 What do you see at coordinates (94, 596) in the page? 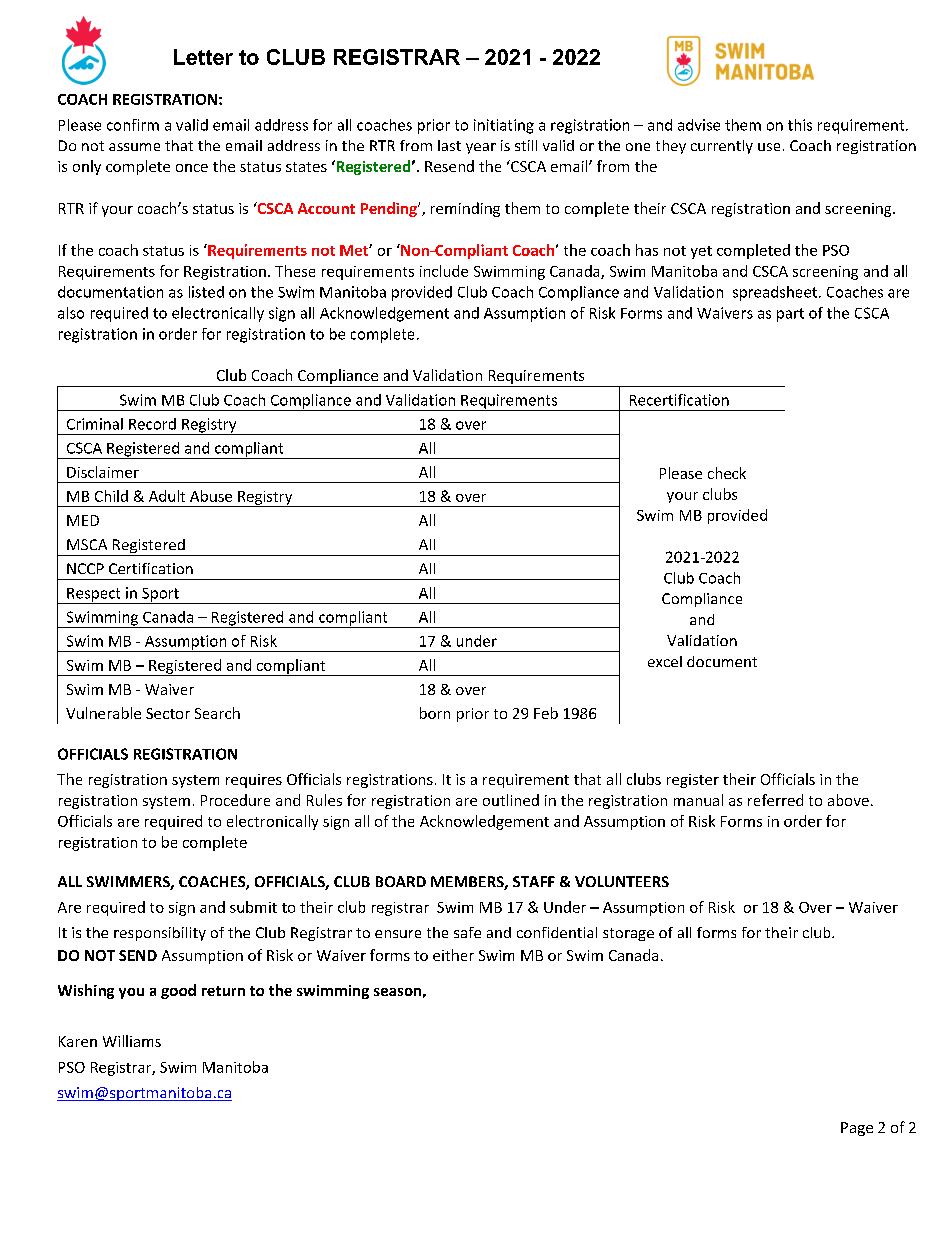
I see `Respect` at bounding box center [94, 596].
